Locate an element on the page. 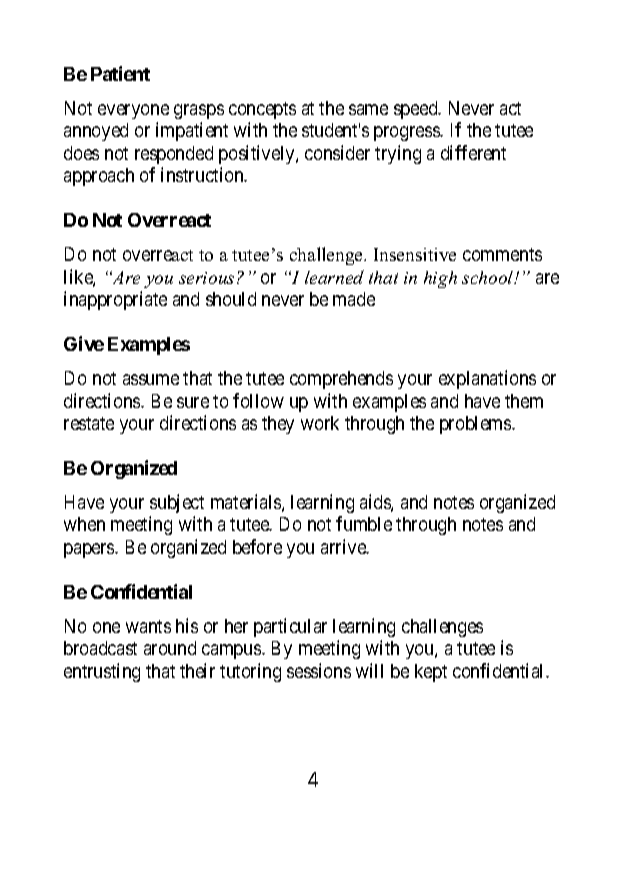 This document has width=626, height=881. work is located at coordinates (320, 423).
